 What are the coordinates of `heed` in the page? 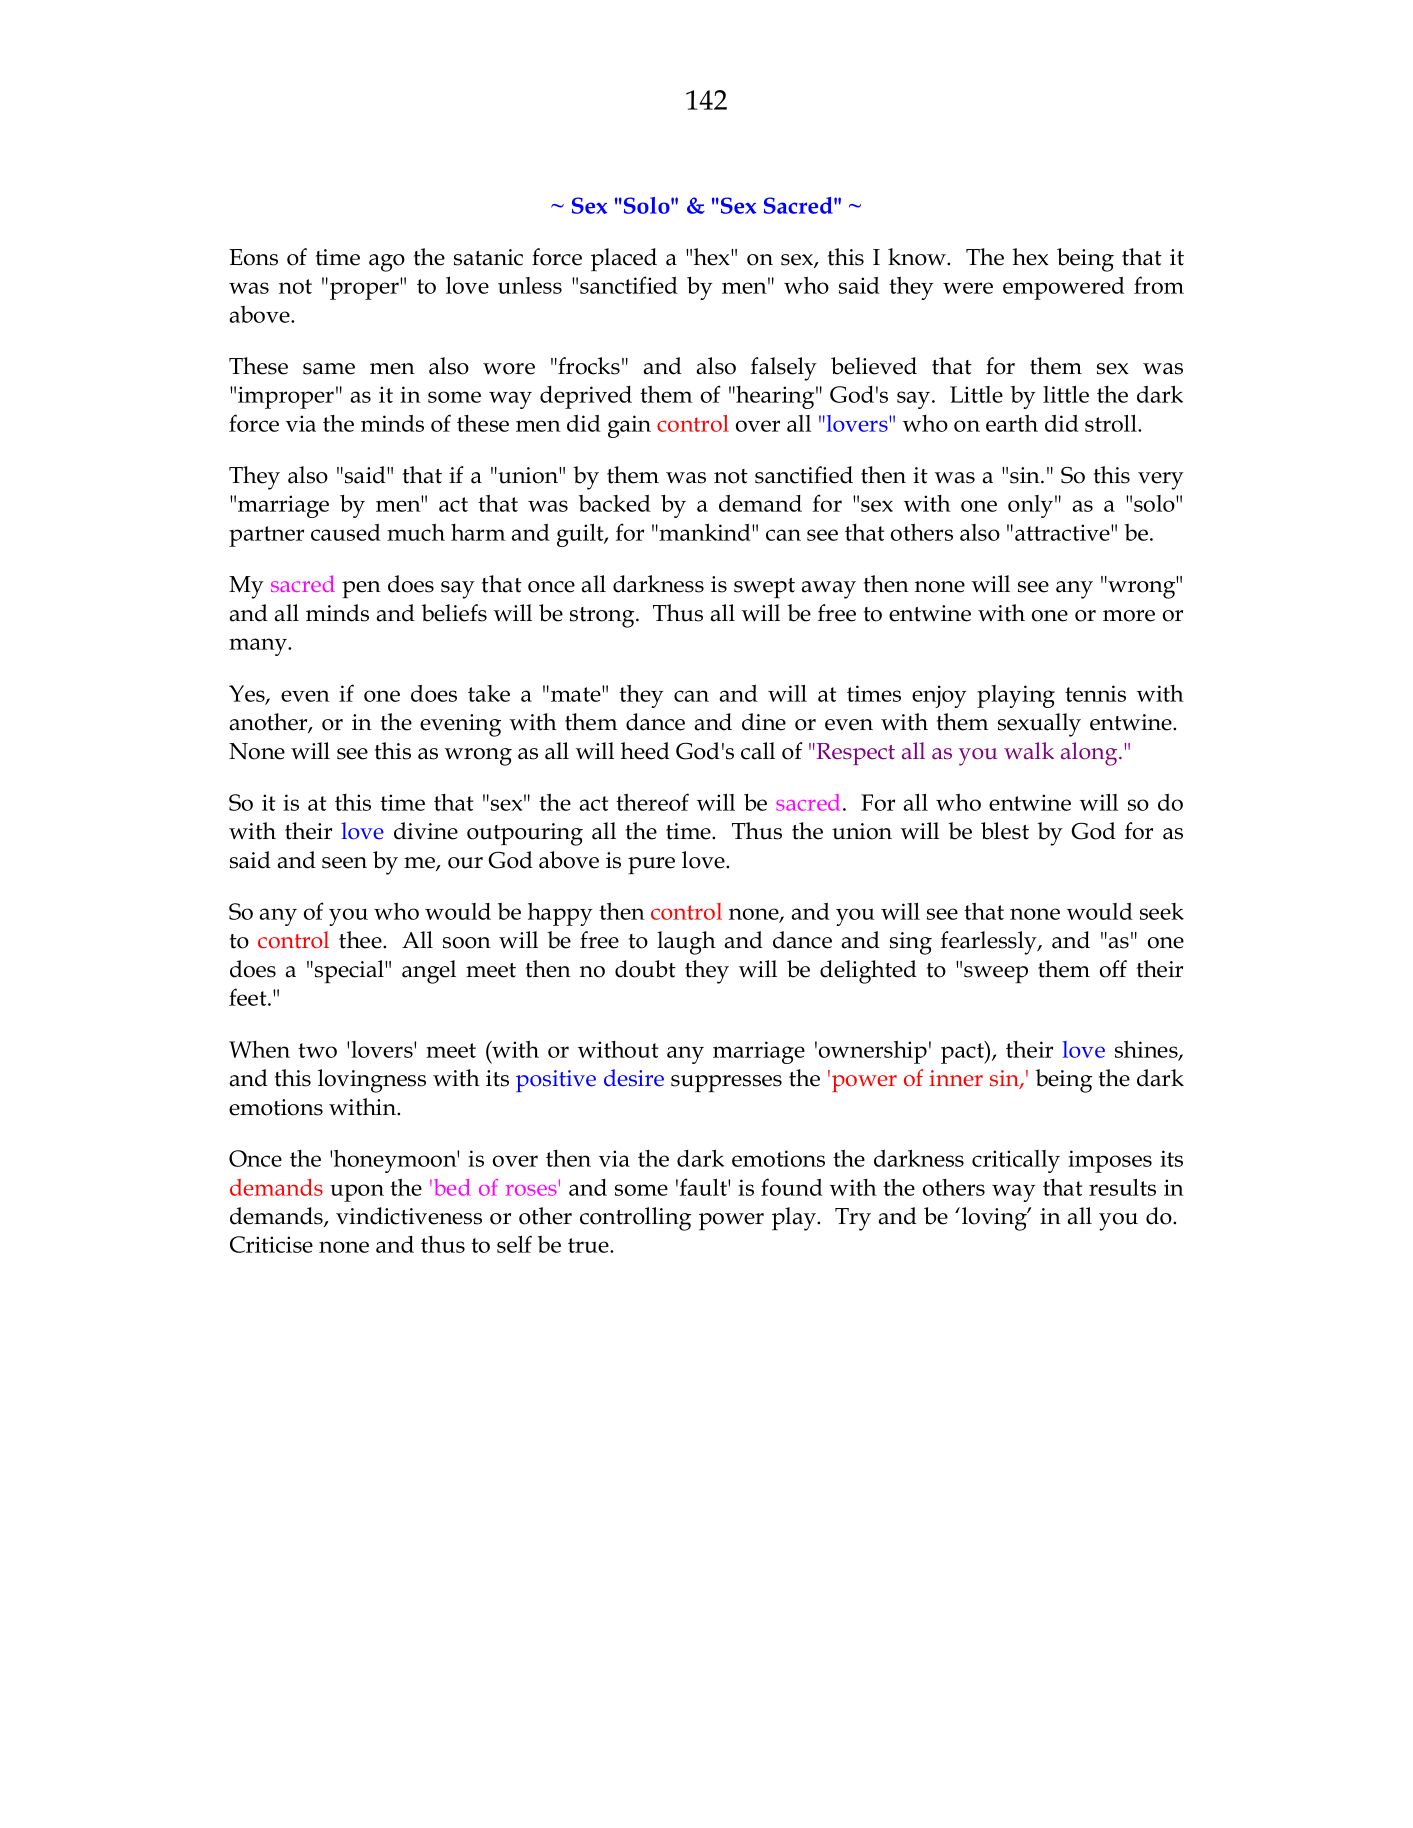 It's located at (645, 751).
